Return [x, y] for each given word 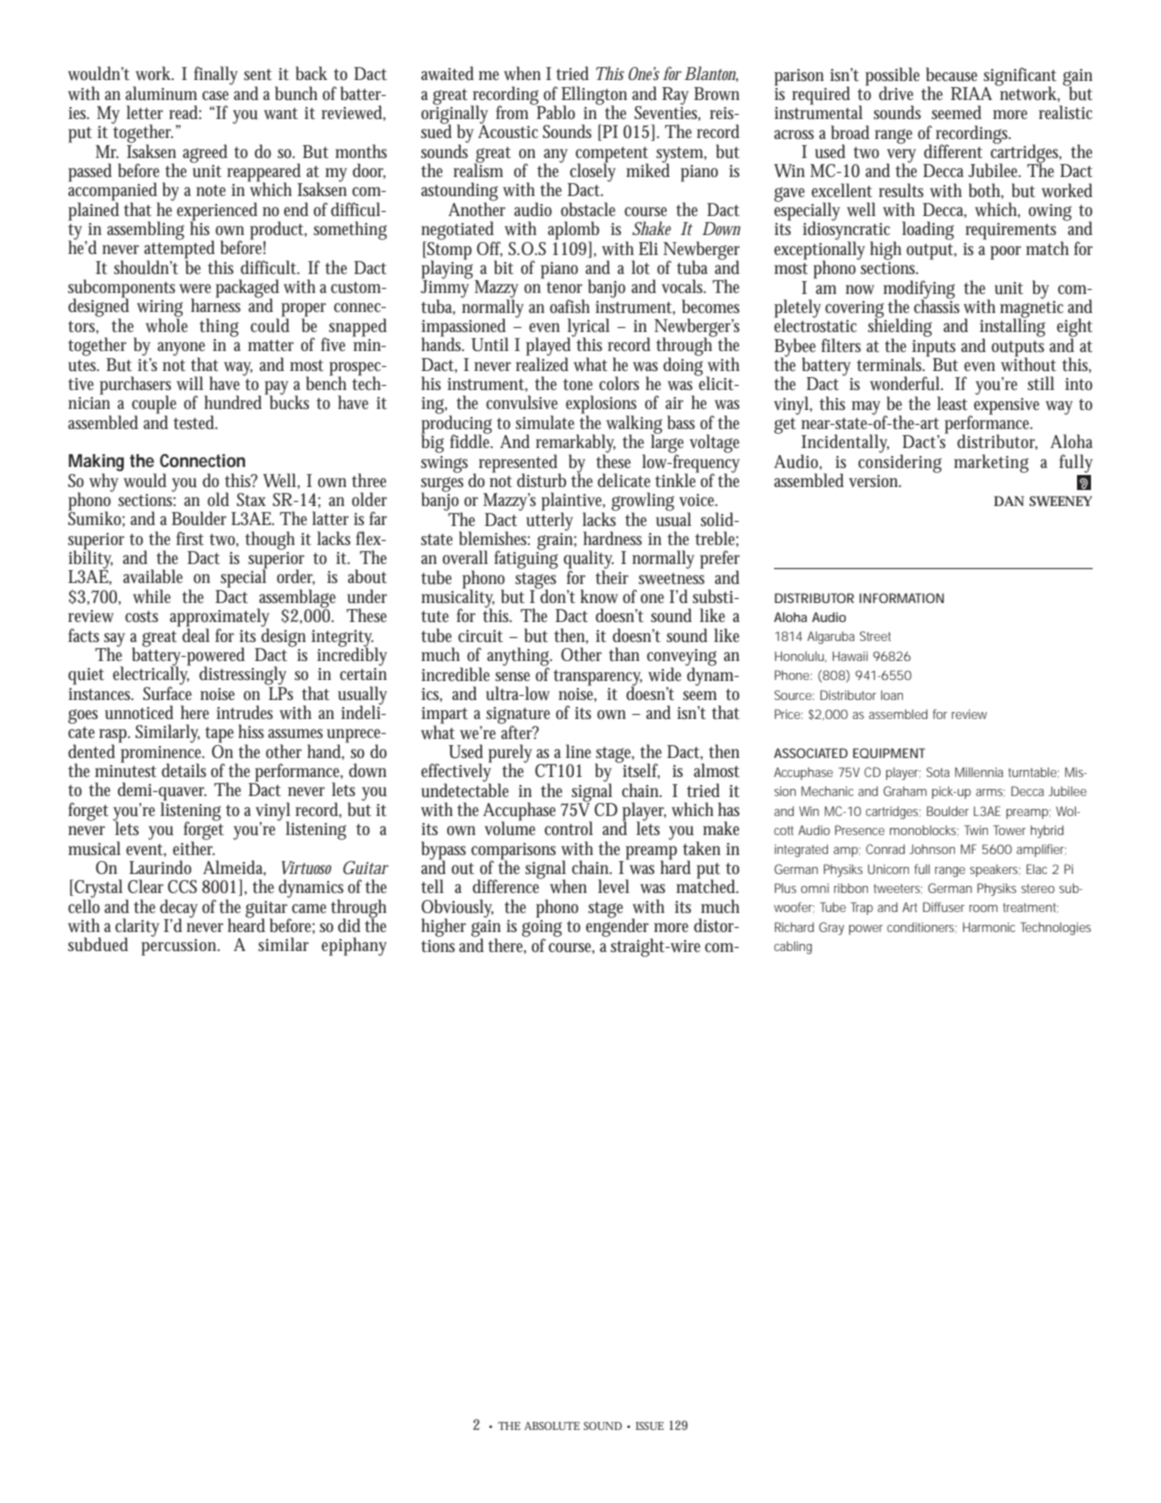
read [185, 112]
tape [219, 735]
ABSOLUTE [552, 1426]
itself [640, 770]
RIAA [973, 92]
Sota [938, 772]
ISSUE [650, 1426]
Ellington [594, 96]
